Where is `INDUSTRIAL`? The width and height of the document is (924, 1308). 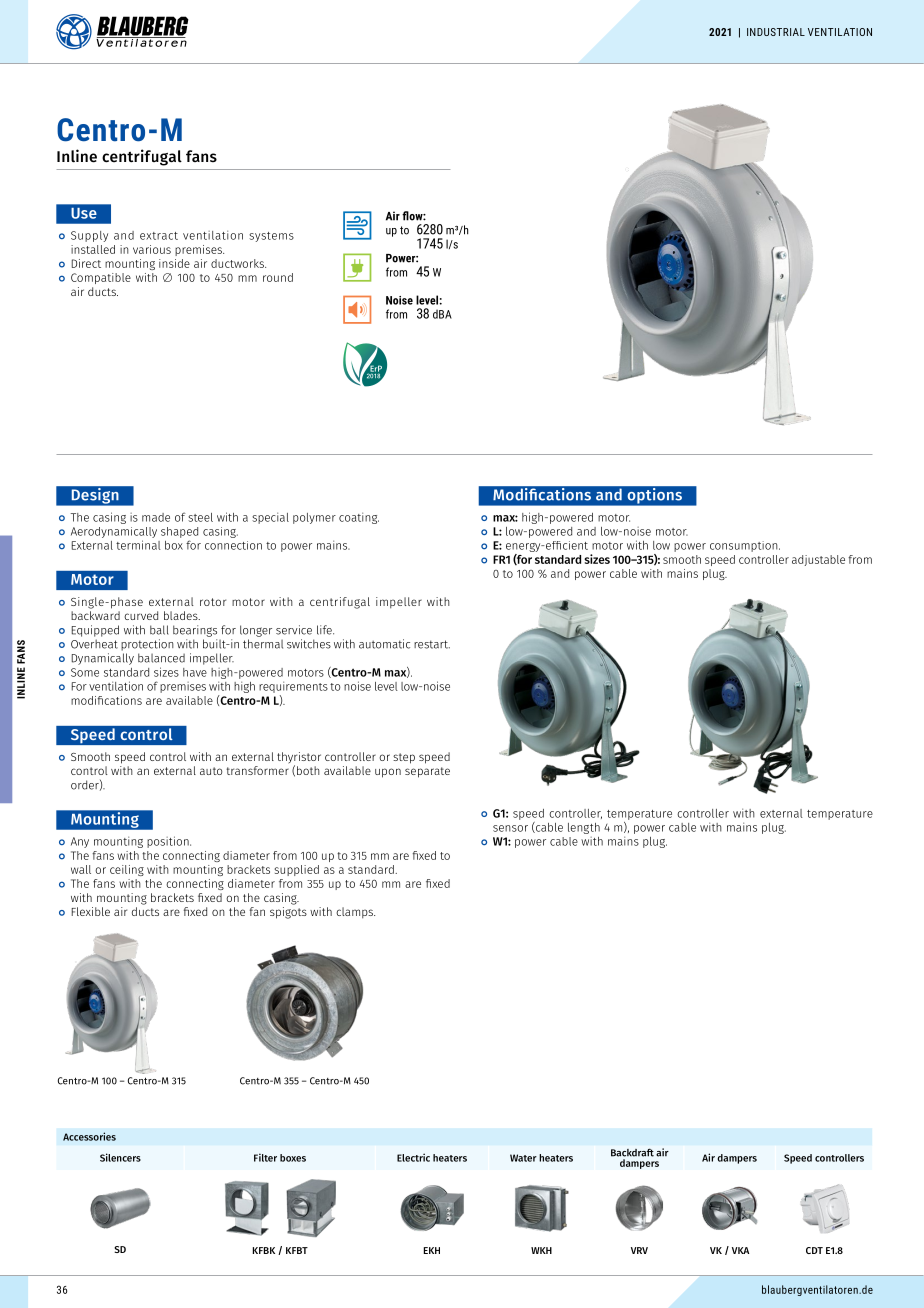 INDUSTRIAL is located at coordinates (776, 32).
